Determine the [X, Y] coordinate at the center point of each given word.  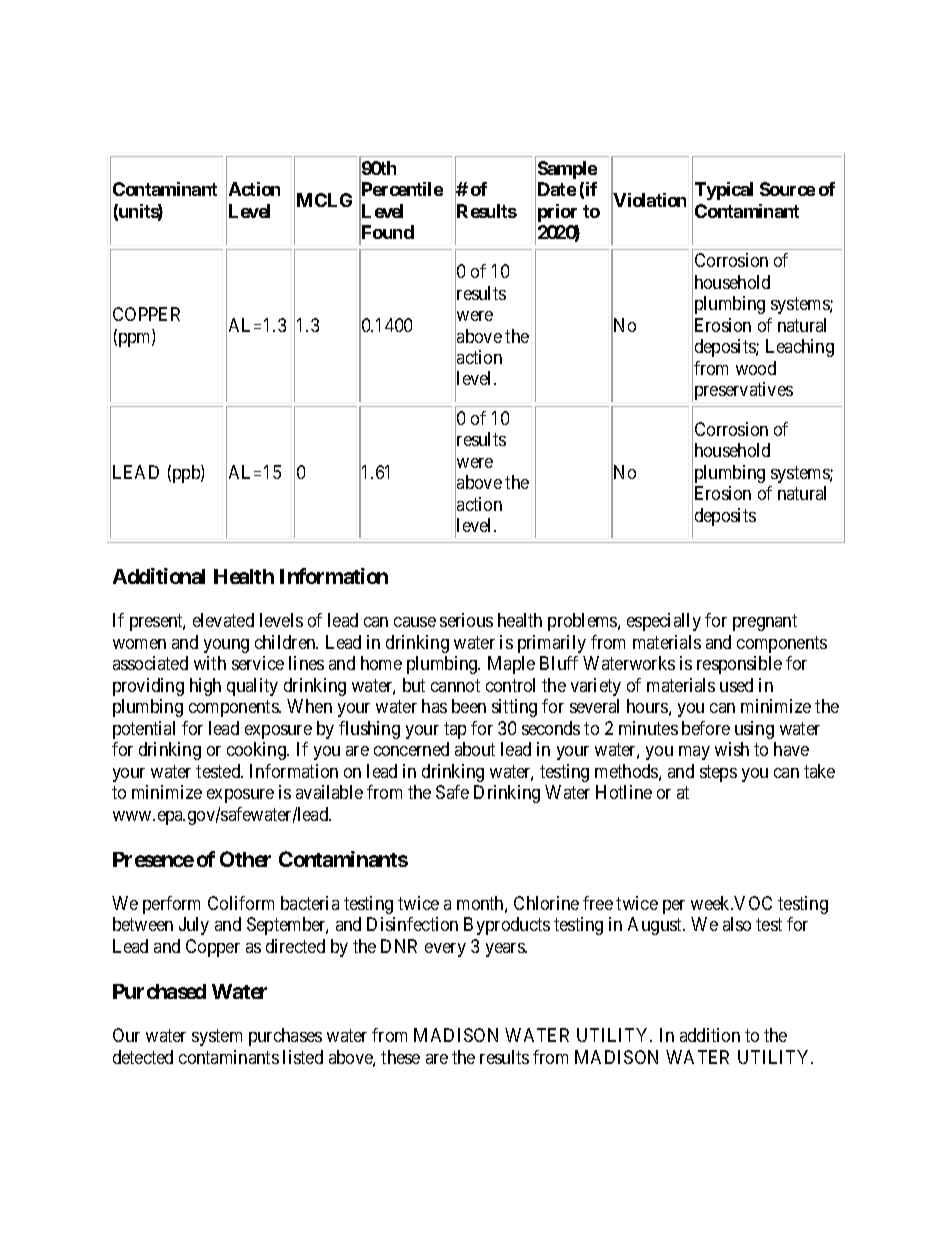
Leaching [800, 348]
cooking [258, 751]
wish [732, 749]
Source [787, 189]
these [400, 1057]
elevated [223, 620]
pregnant [765, 623]
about [475, 749]
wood [756, 368]
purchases [285, 1037]
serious [466, 620]
